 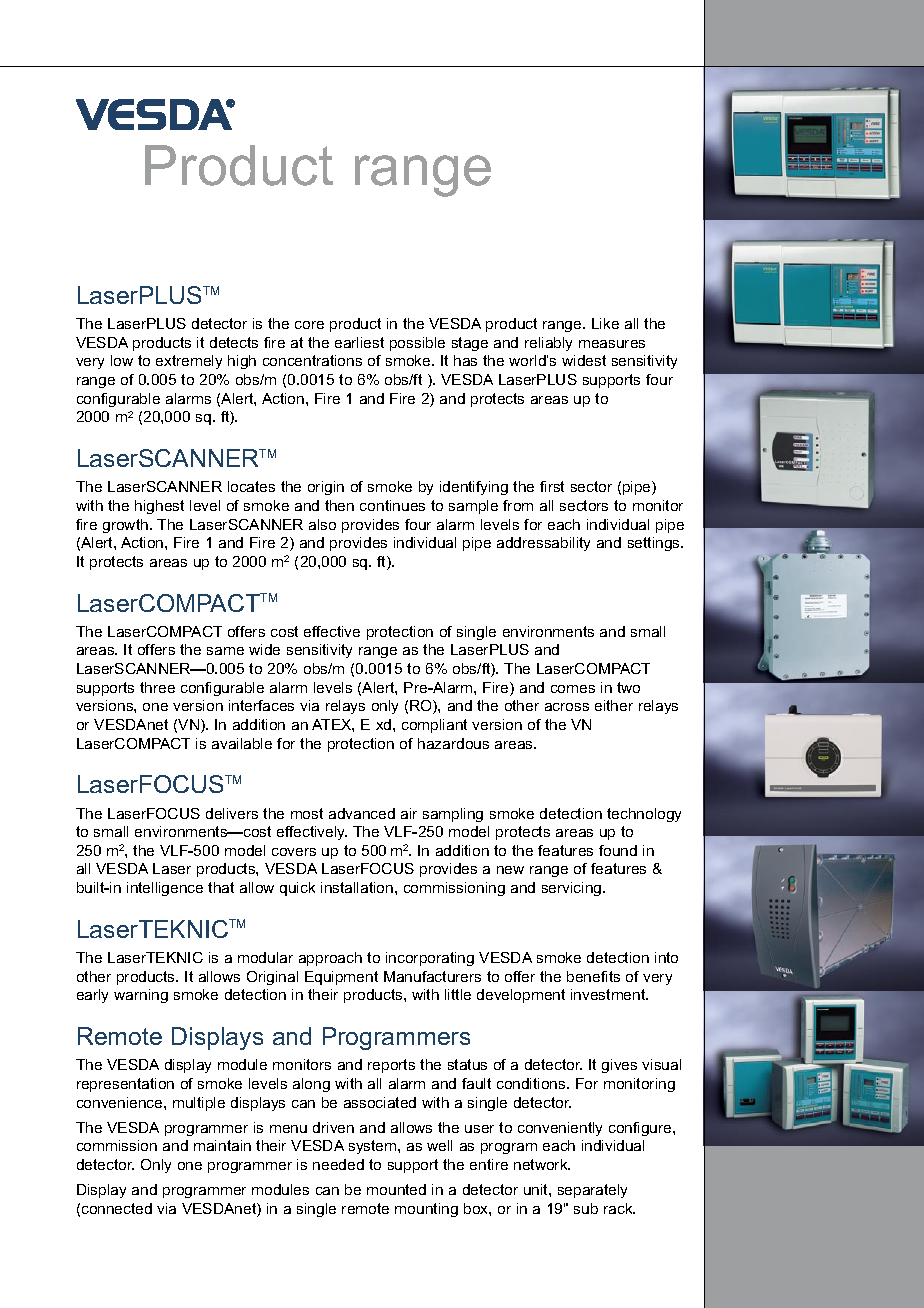 I want to click on mounted, so click(x=396, y=1189).
